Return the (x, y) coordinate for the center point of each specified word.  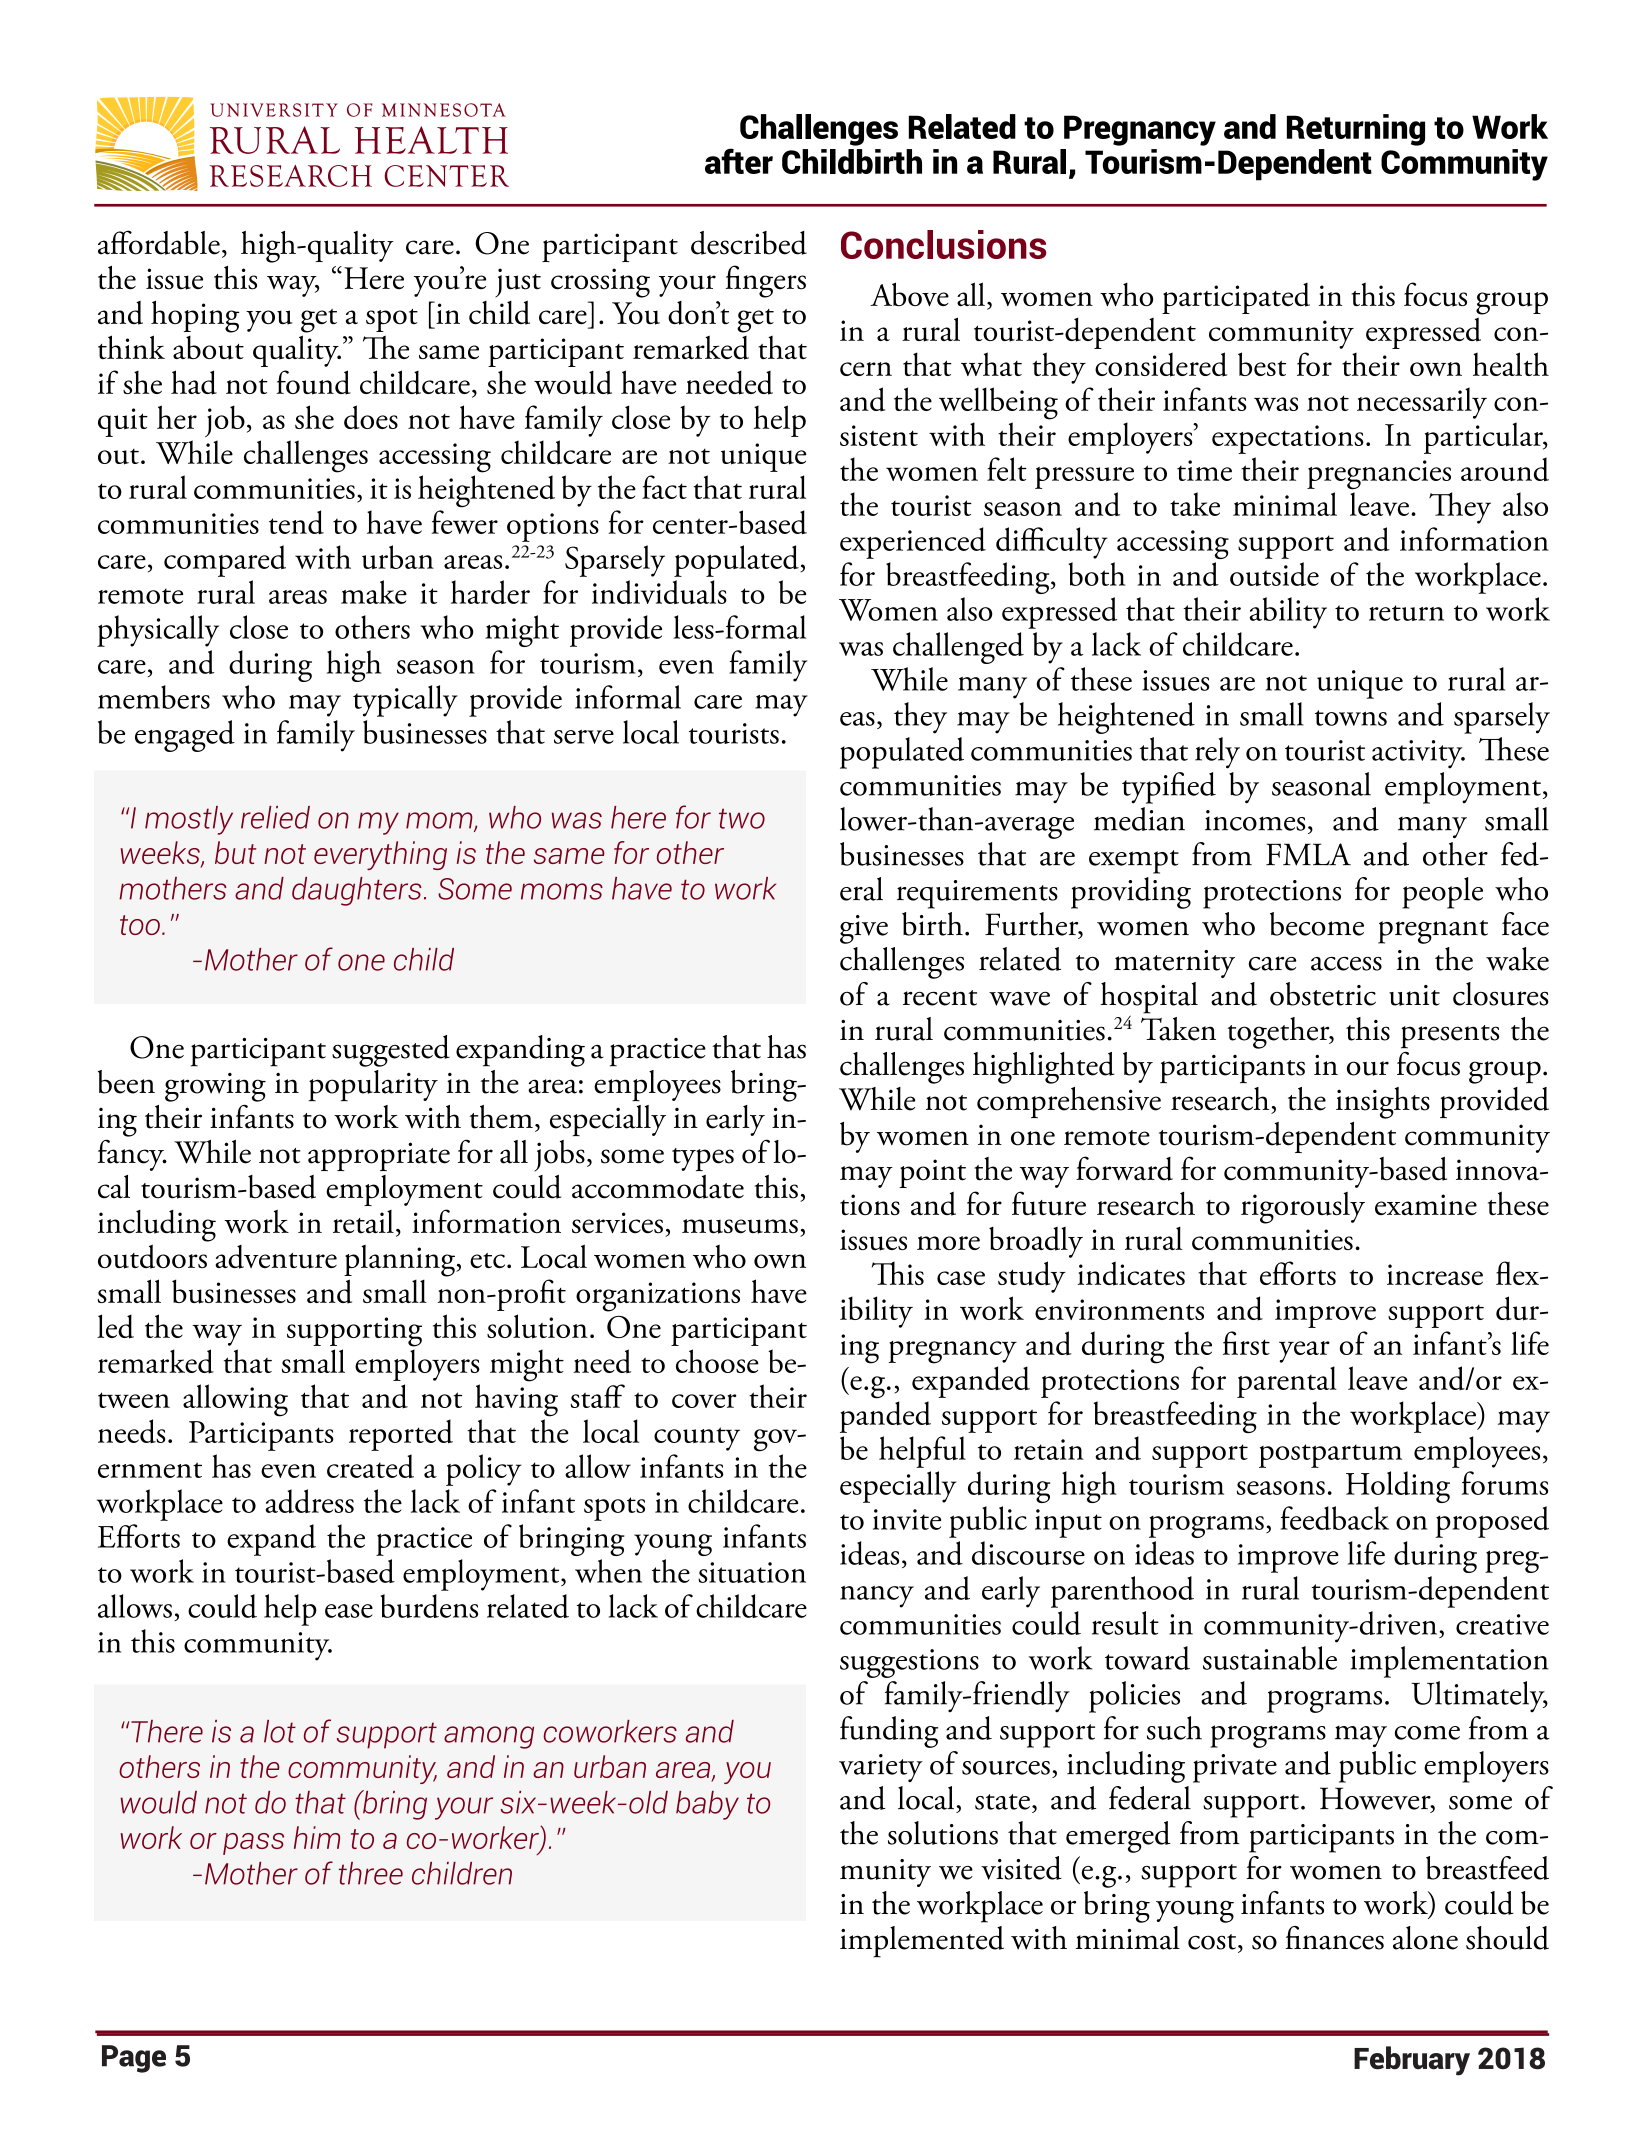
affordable (159, 242)
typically (405, 701)
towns (1351, 718)
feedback (1335, 1518)
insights (1383, 1103)
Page (134, 2059)
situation (752, 1572)
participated (1236, 298)
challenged (958, 648)
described (749, 243)
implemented (922, 1942)
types (703, 1159)
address (310, 1501)
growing (215, 1087)
